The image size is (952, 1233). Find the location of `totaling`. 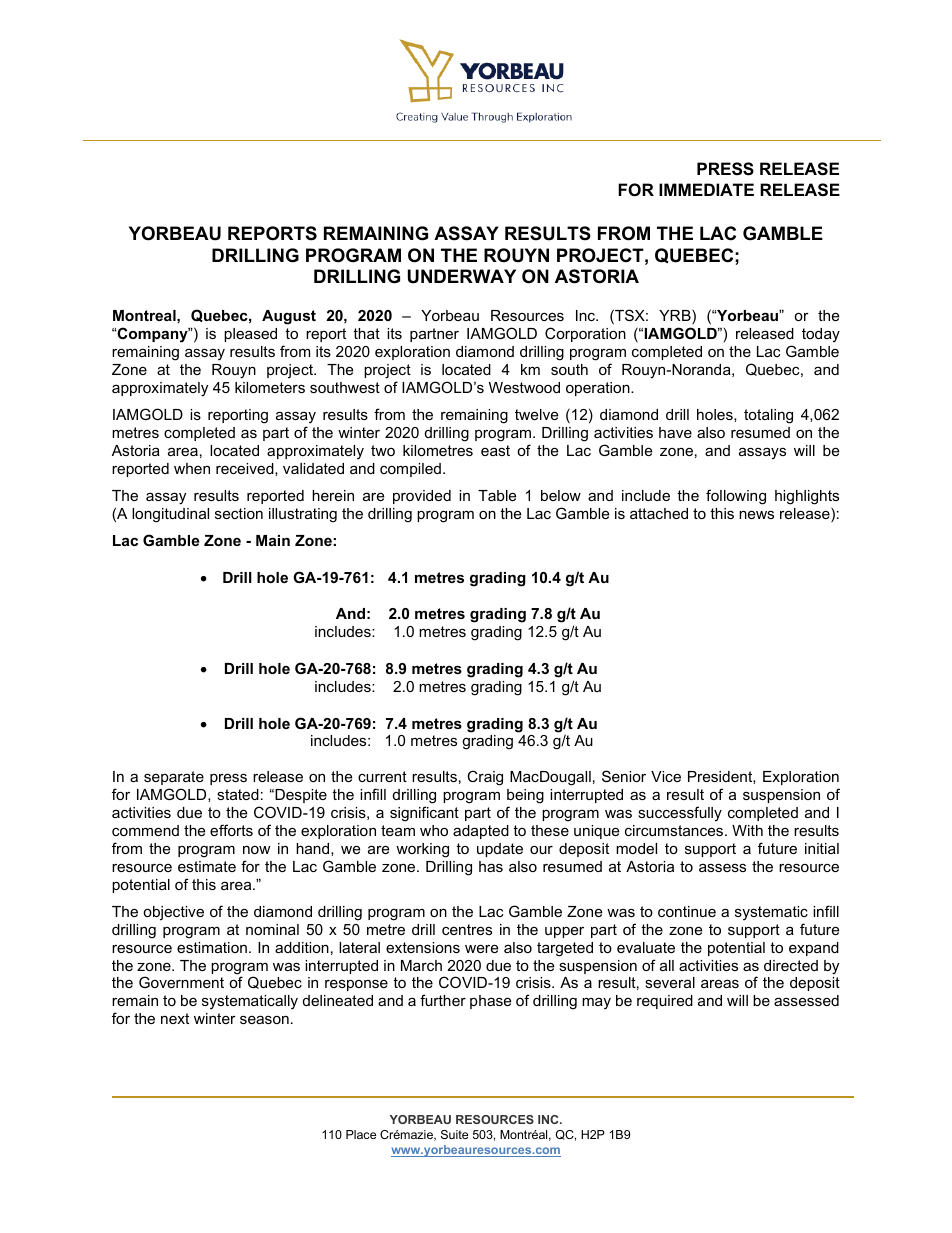

totaling is located at coordinates (768, 416).
